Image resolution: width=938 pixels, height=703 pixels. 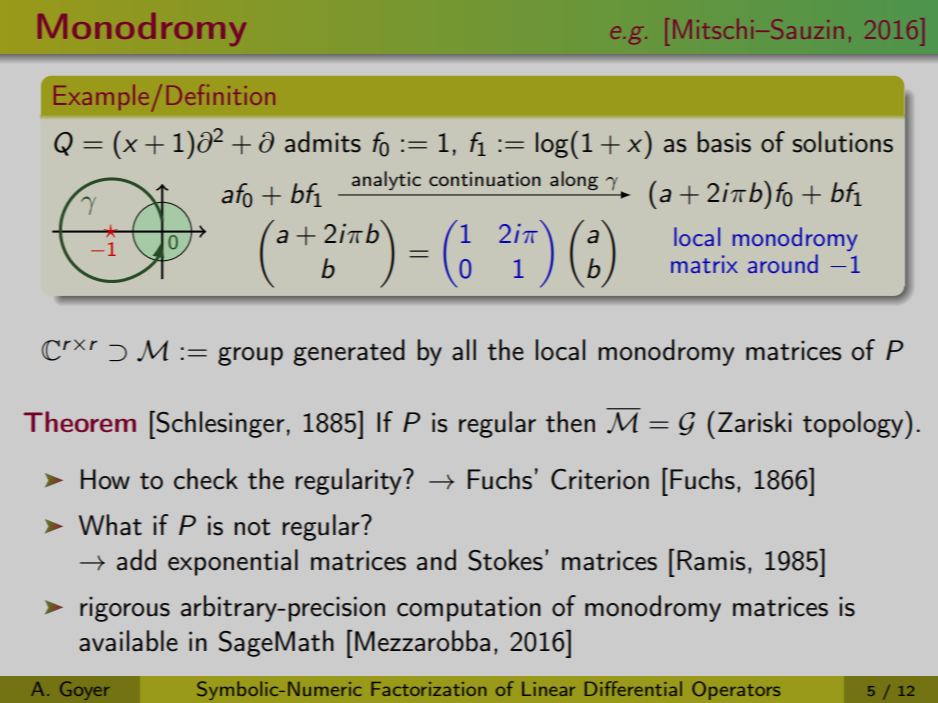 What do you see at coordinates (323, 142) in the screenshot?
I see `admits` at bounding box center [323, 142].
